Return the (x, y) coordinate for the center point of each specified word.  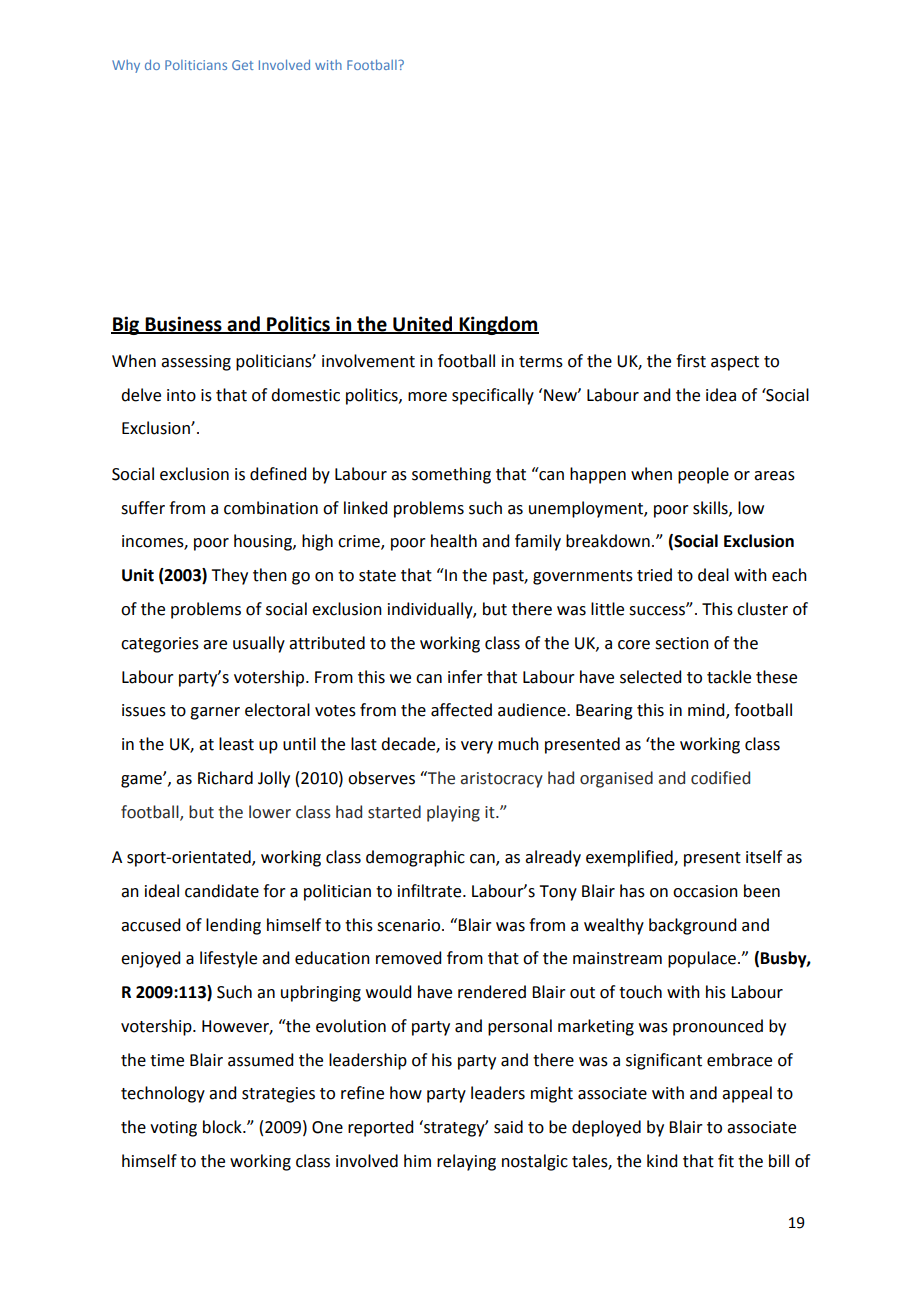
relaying (466, 1162)
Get (243, 65)
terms (541, 362)
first (691, 361)
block (223, 1127)
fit (726, 1161)
